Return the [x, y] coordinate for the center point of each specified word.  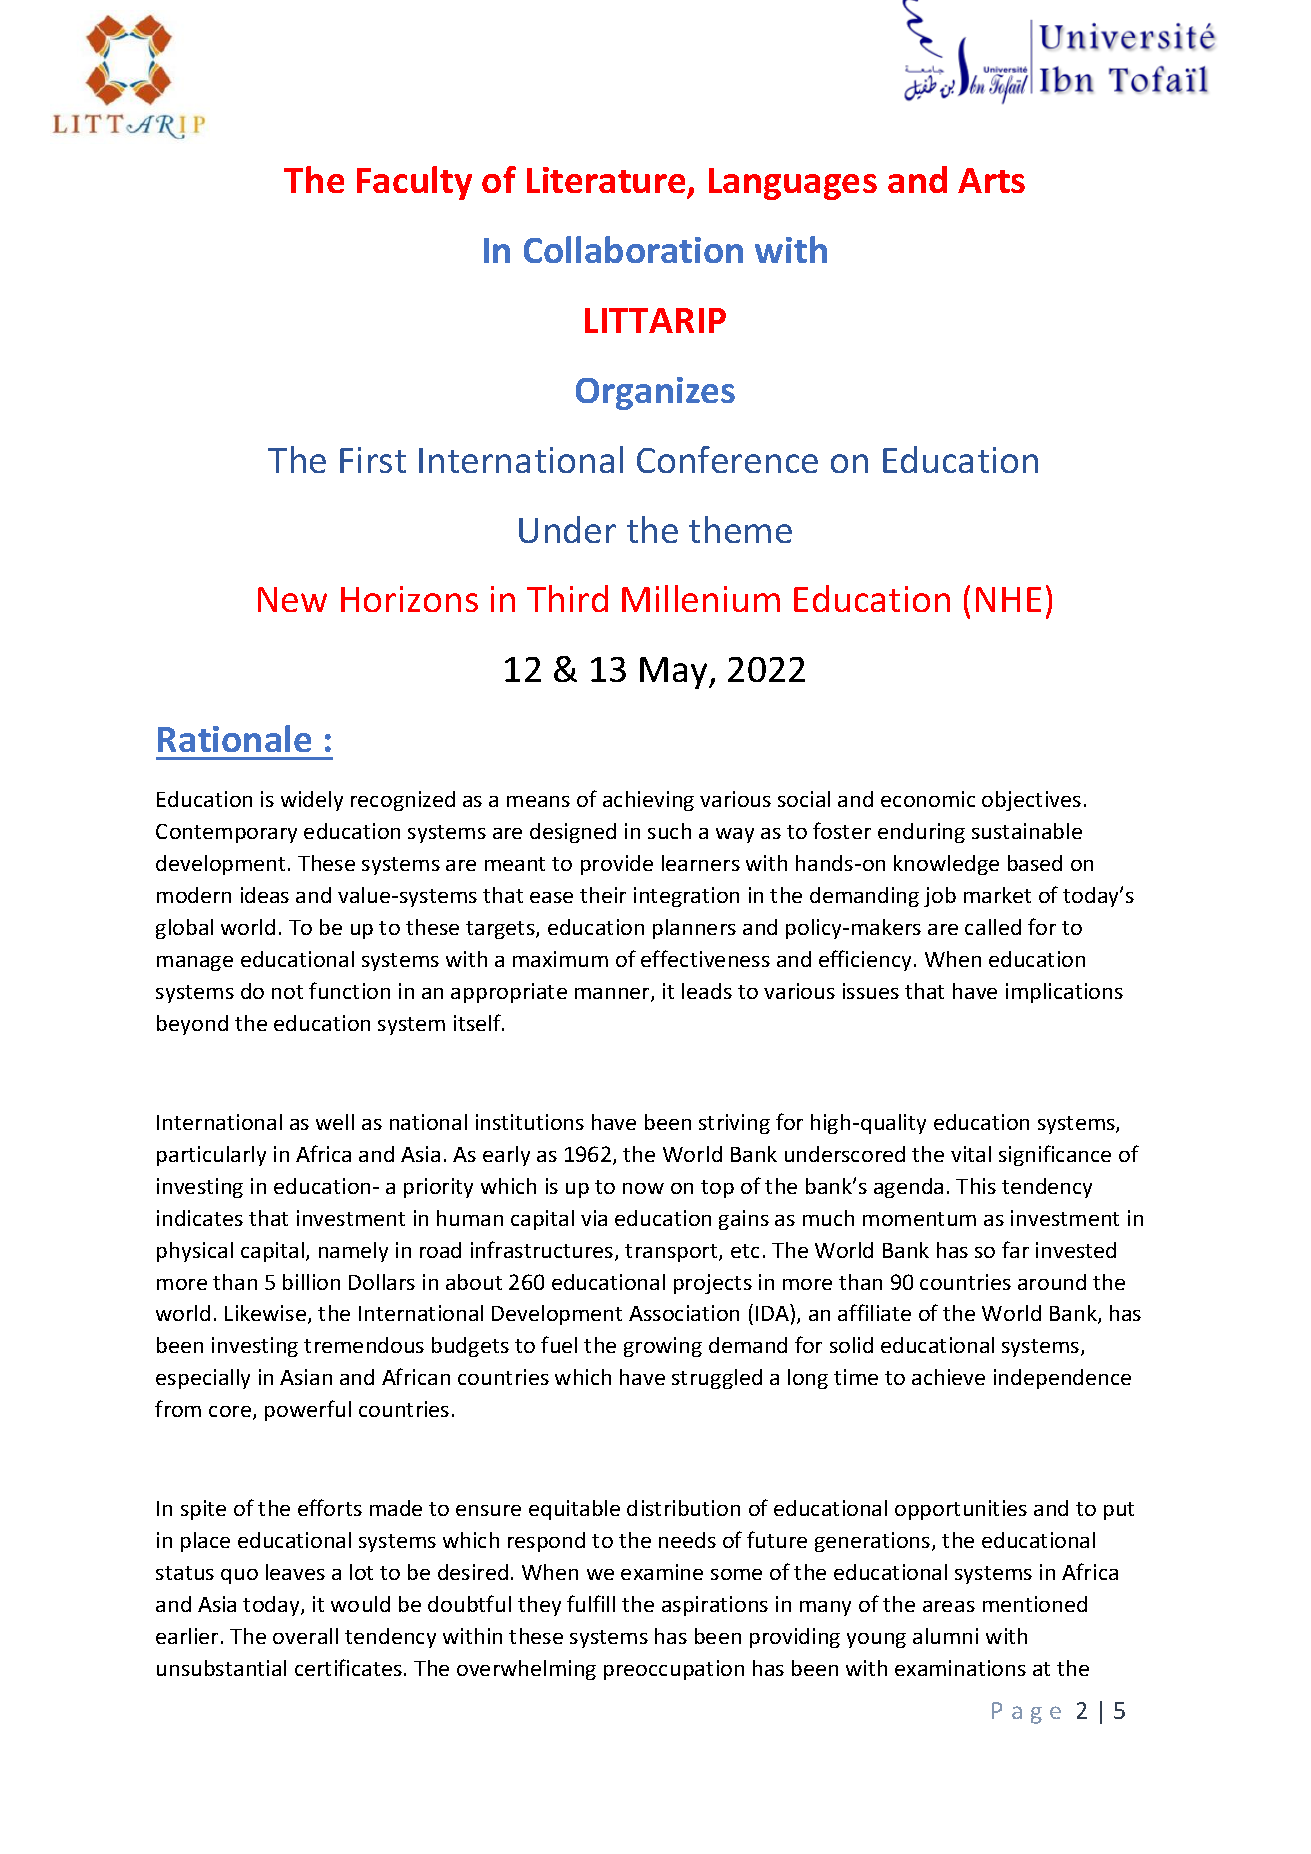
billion [311, 1282]
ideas [265, 895]
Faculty [414, 183]
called [993, 927]
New [292, 599]
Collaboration [633, 249]
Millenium [701, 598]
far [1015, 1249]
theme [740, 529]
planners [694, 929]
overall [305, 1636]
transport [672, 1253]
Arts [991, 180]
